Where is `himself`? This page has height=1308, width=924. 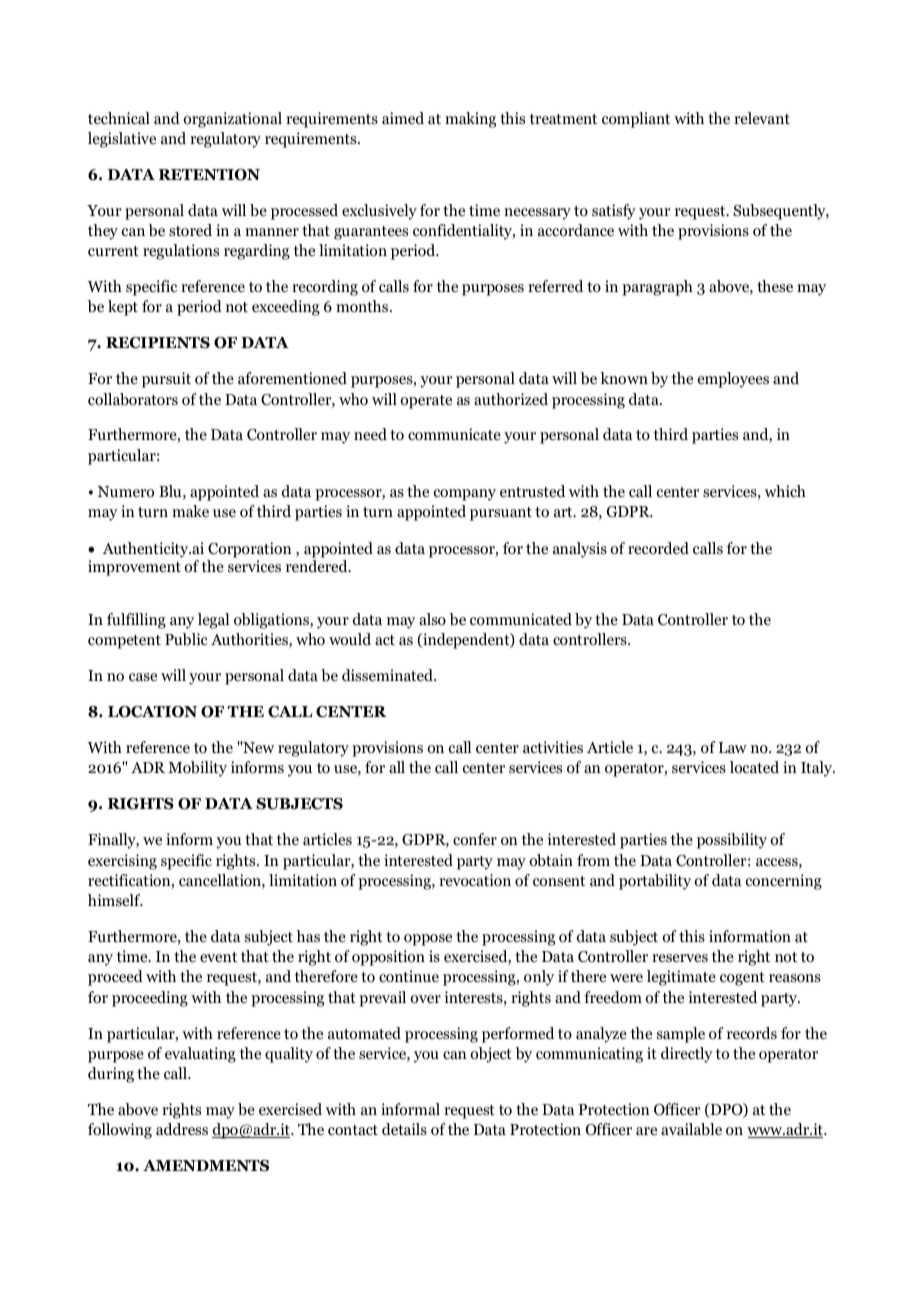
himself is located at coordinates (115, 900).
